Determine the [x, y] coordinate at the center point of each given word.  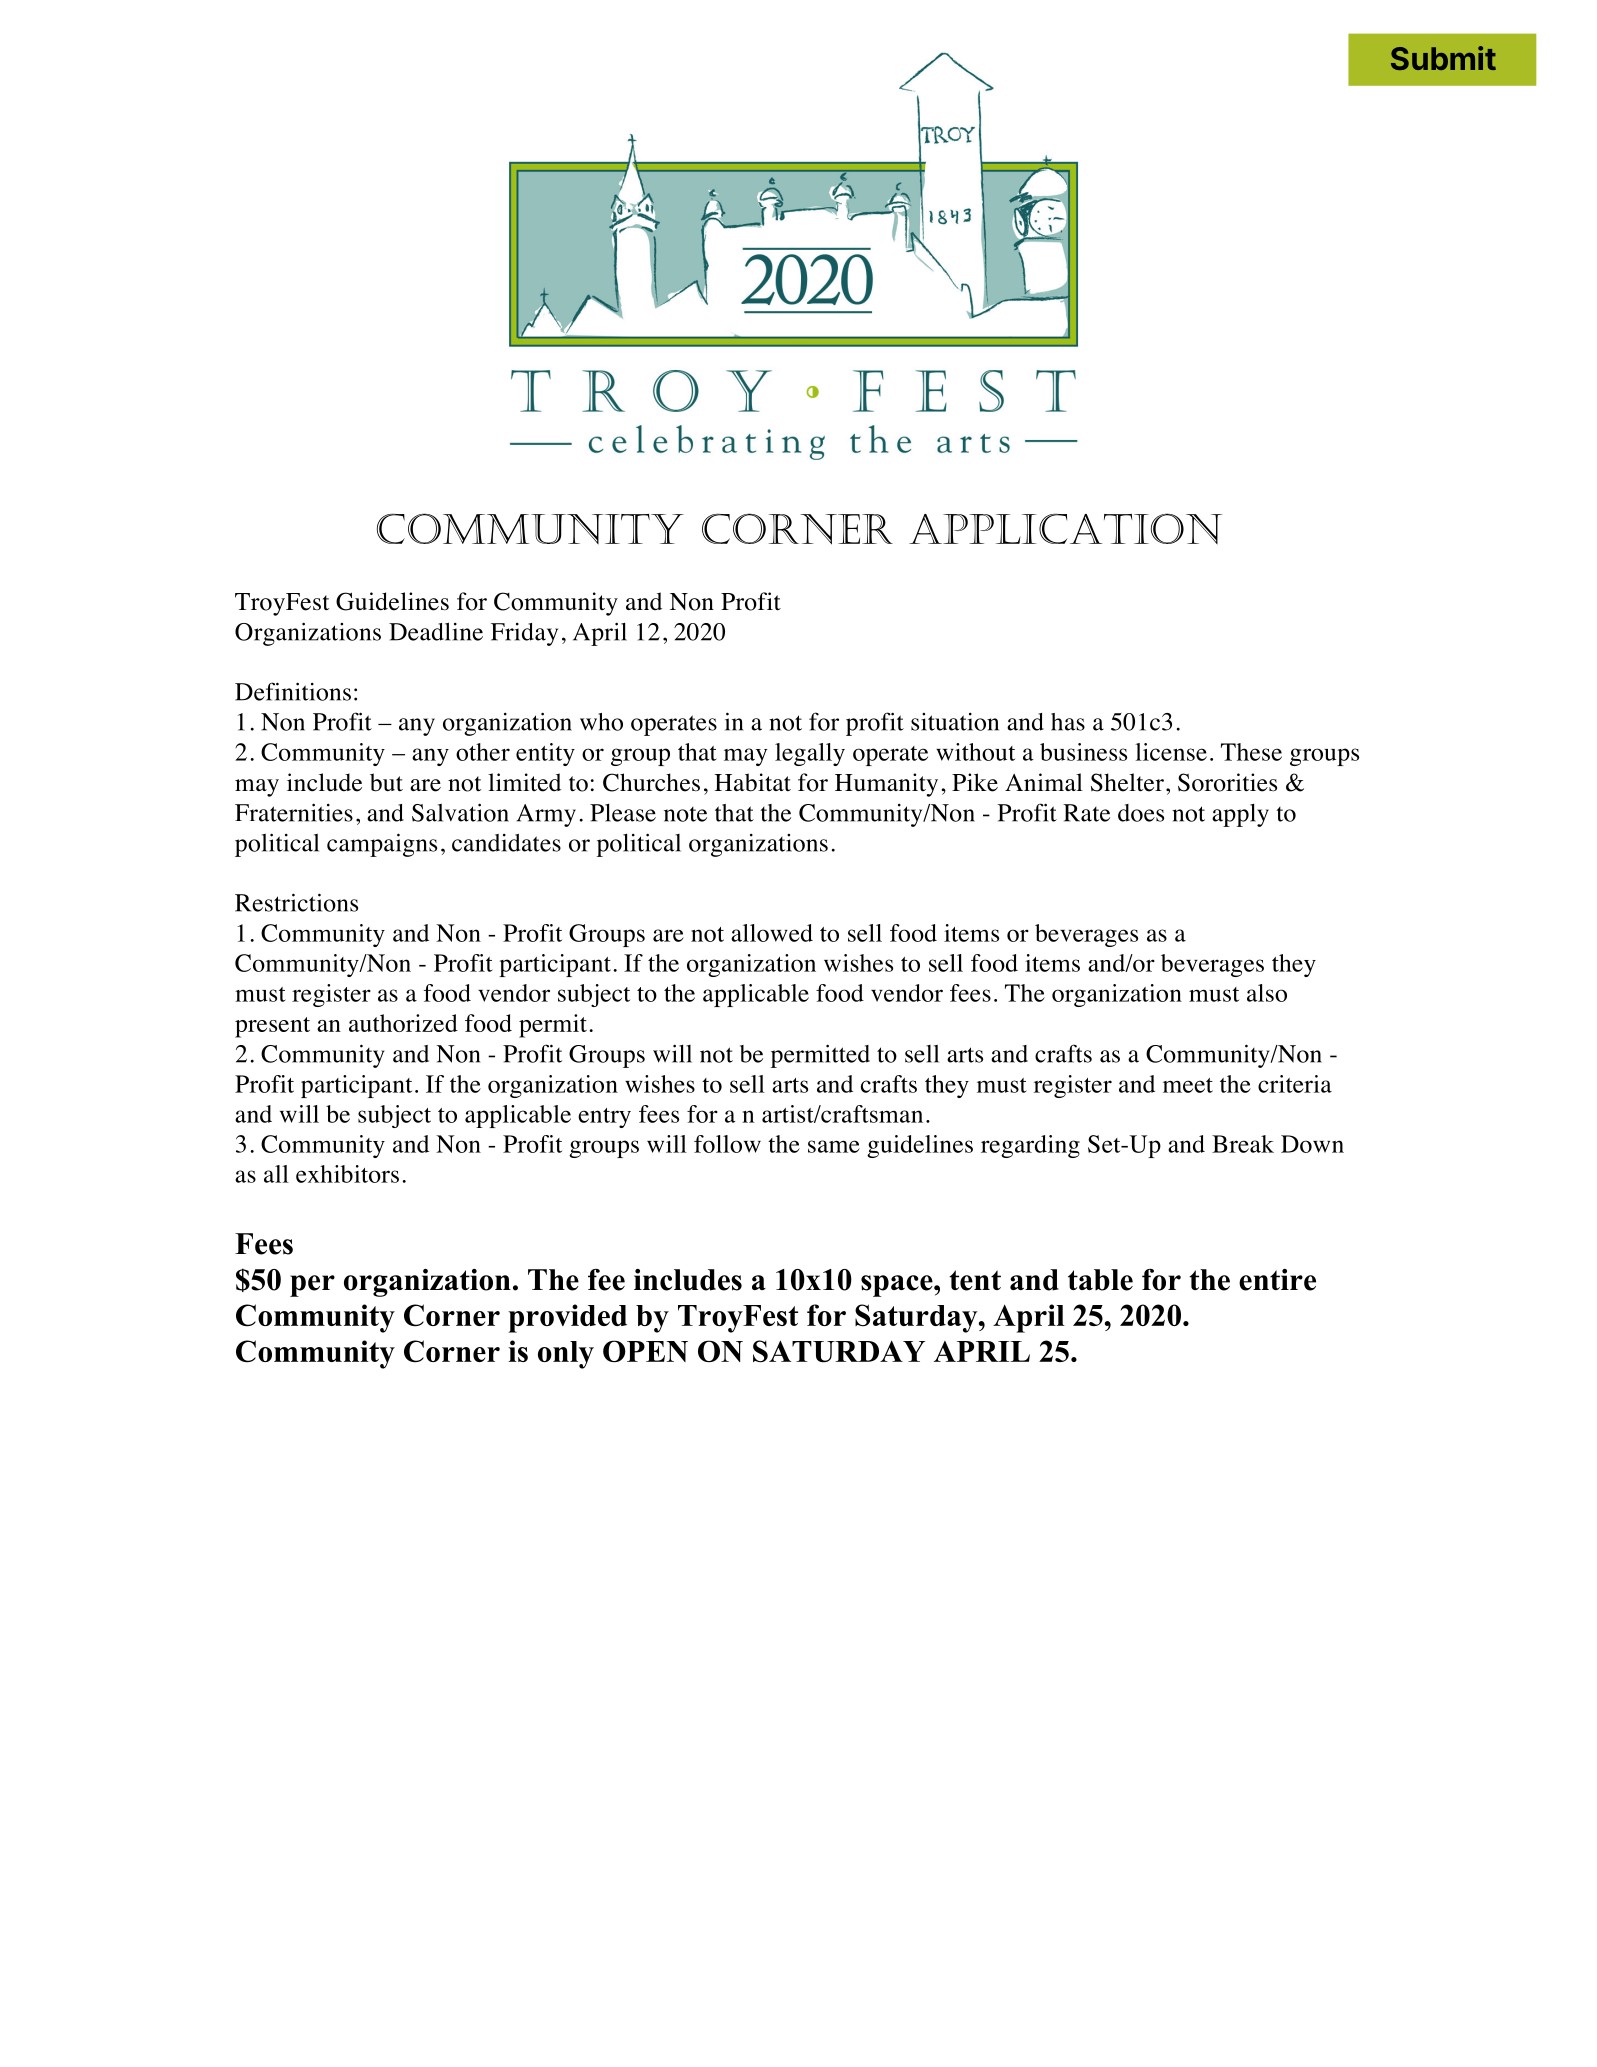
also [1267, 993]
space [898, 1286]
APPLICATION [1065, 528]
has [1068, 722]
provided [567, 1318]
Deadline [436, 631]
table [1100, 1280]
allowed [772, 933]
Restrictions [296, 902]
